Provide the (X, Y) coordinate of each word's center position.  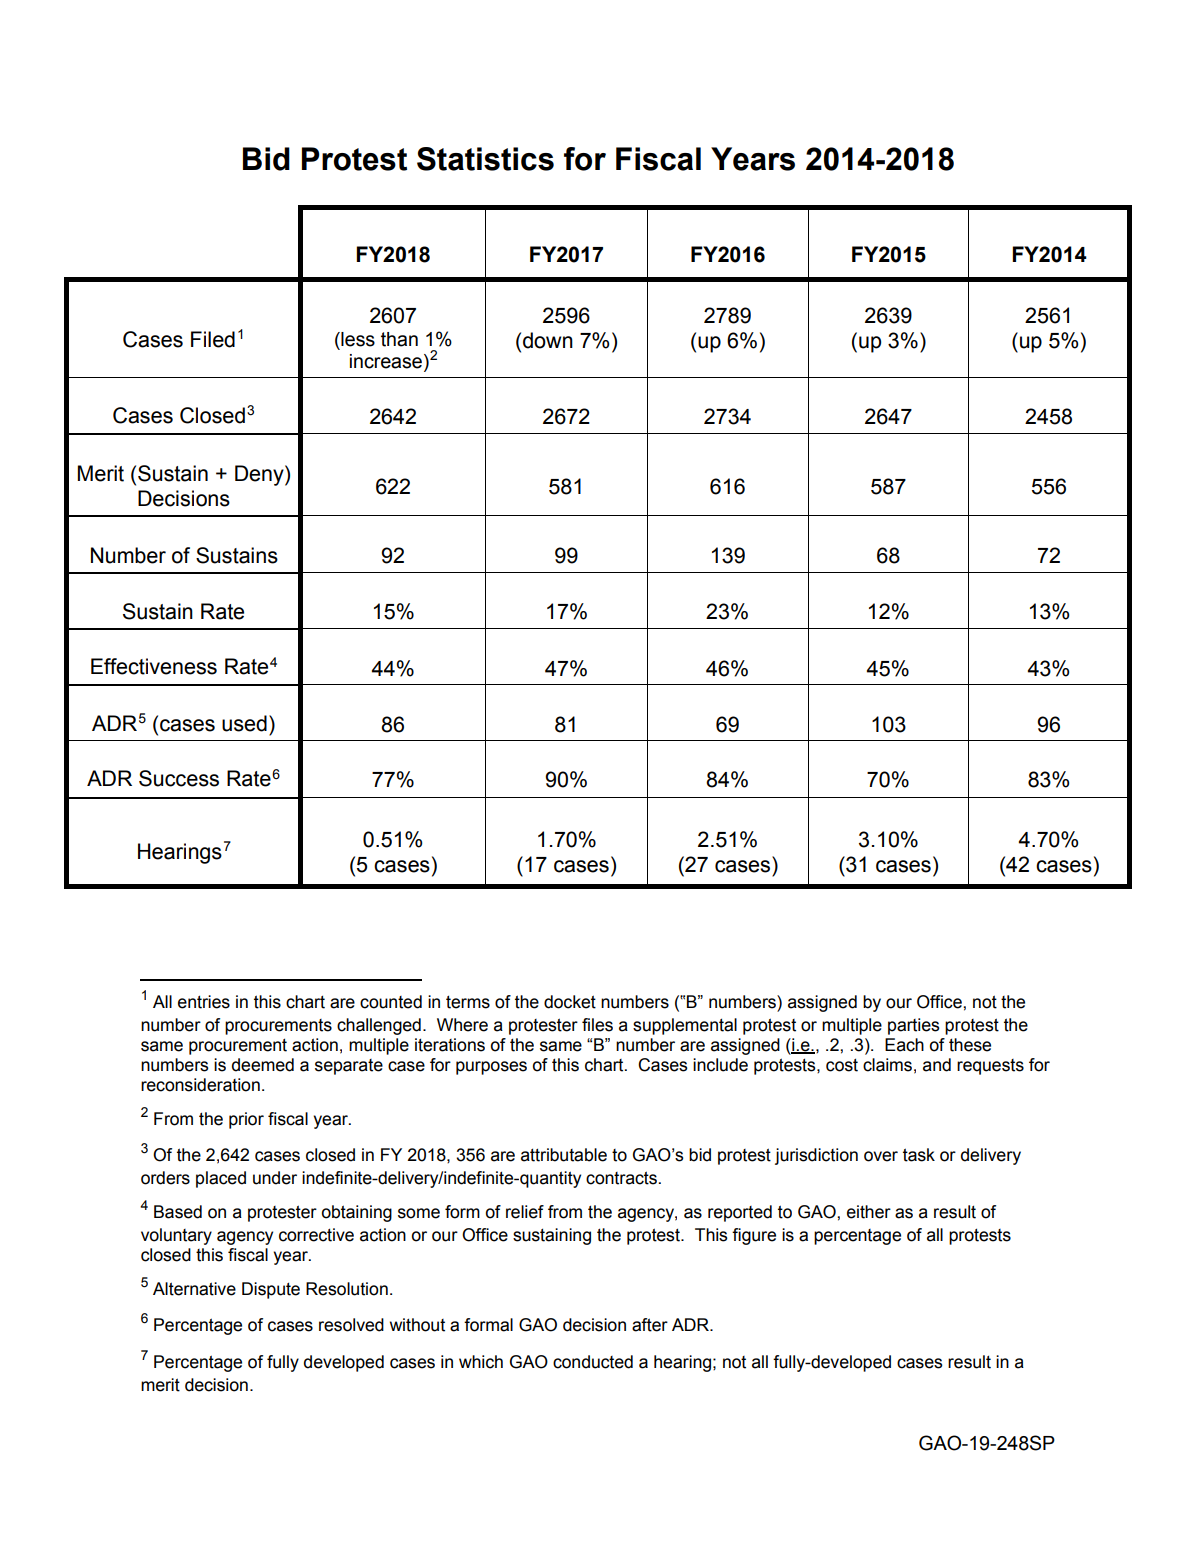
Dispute (271, 1290)
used (244, 723)
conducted (593, 1362)
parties (914, 1026)
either (869, 1212)
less (357, 339)
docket (570, 1002)
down (548, 340)
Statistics (485, 159)
